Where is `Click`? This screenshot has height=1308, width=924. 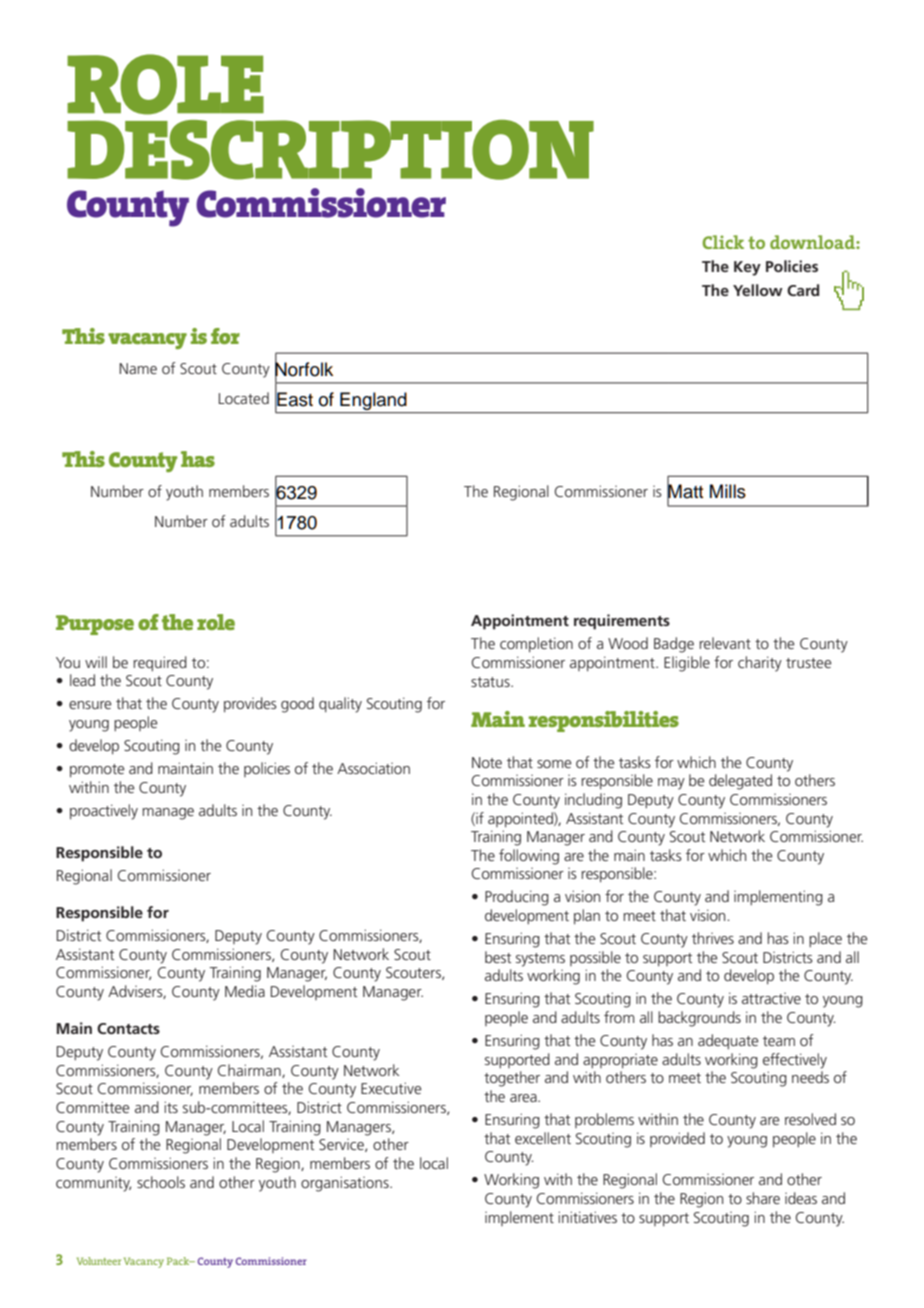
Click is located at coordinates (723, 242).
